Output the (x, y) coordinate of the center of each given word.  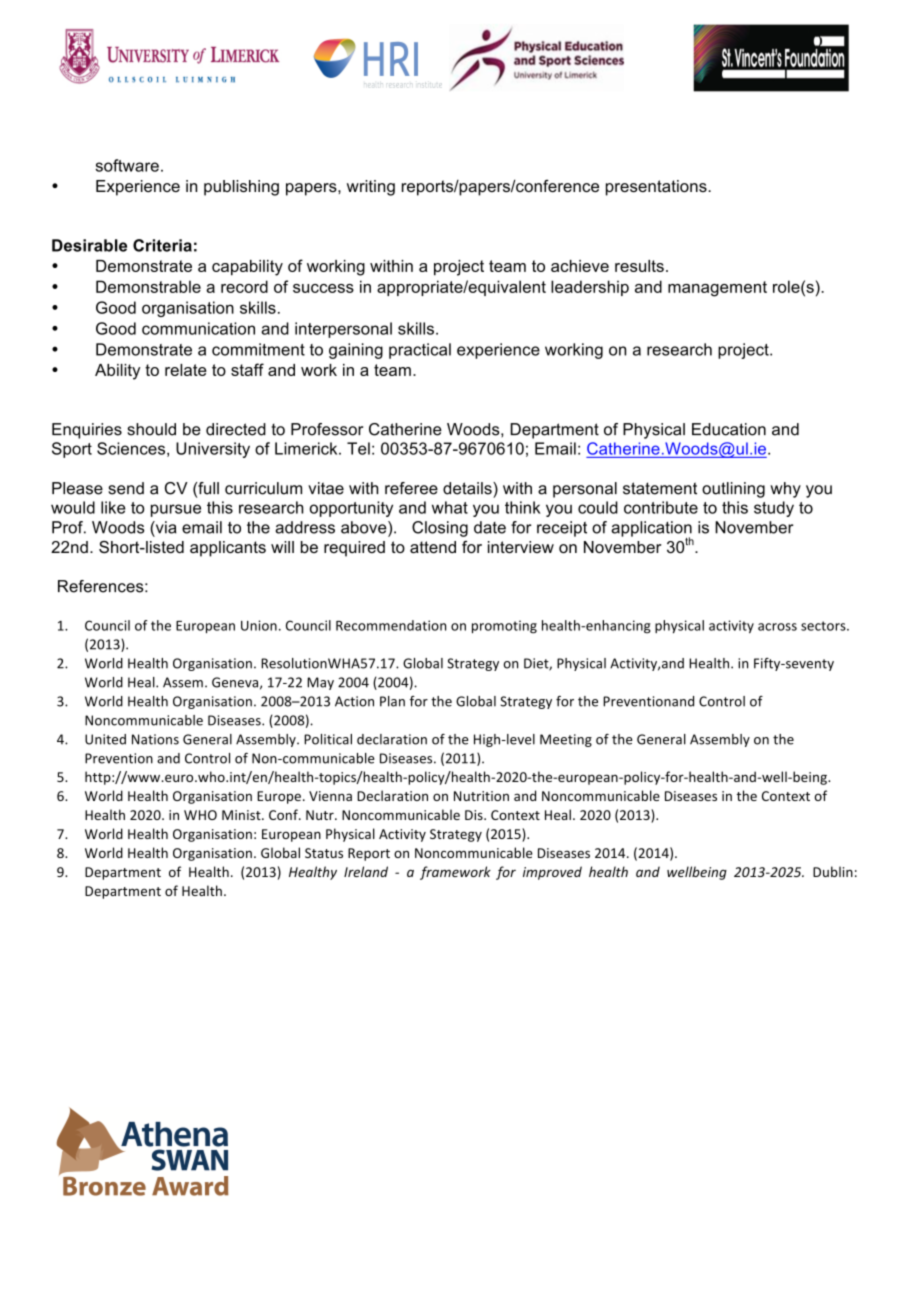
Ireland (366, 871)
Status (324, 853)
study (774, 509)
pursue (176, 510)
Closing (440, 529)
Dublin (833, 871)
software (127, 165)
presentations (657, 188)
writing (371, 188)
